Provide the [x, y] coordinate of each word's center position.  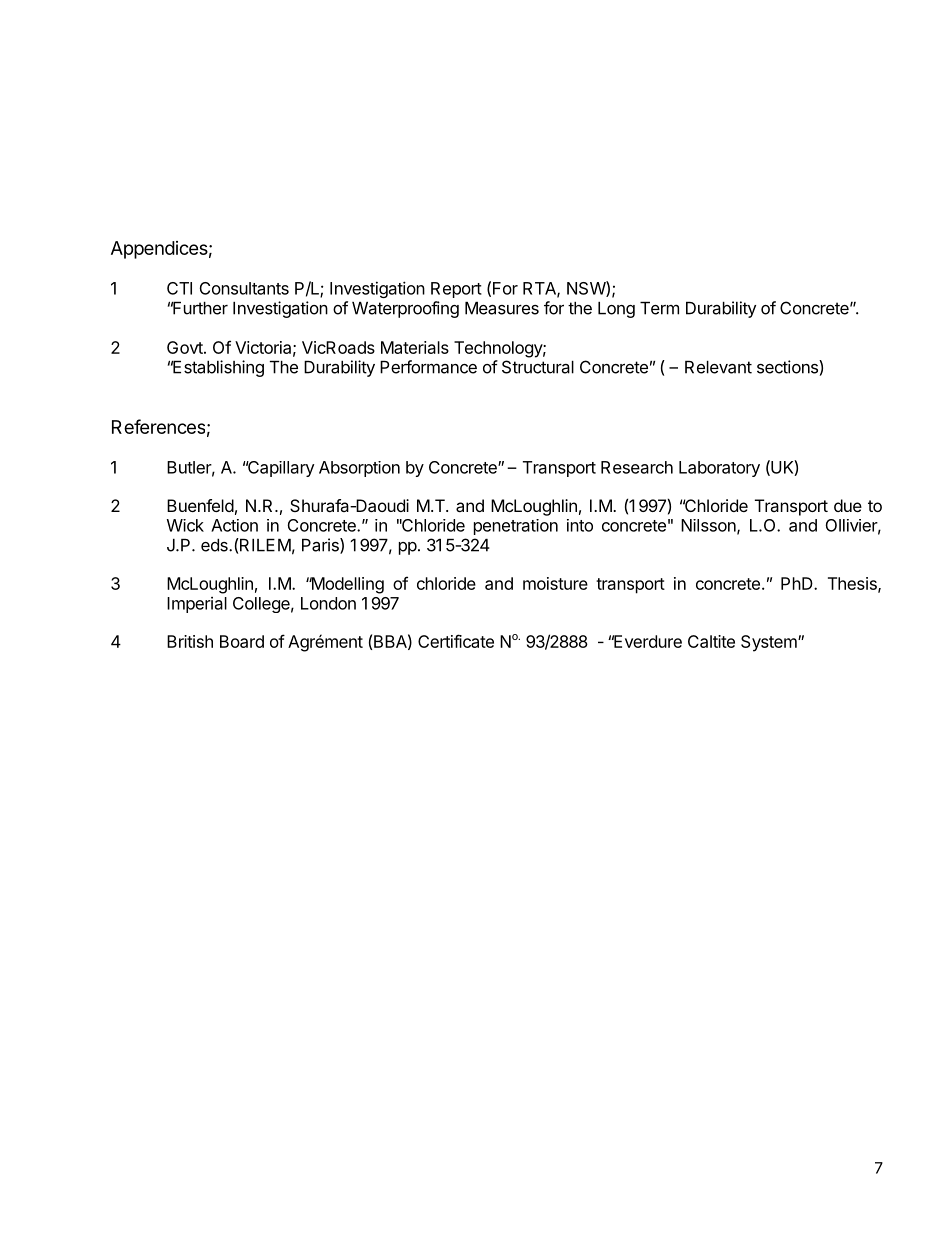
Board [242, 641]
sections [788, 367]
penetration [516, 527]
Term [659, 308]
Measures [502, 308]
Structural [538, 367]
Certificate [456, 641]
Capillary [280, 469]
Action [234, 525]
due [848, 505]
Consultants [244, 288]
